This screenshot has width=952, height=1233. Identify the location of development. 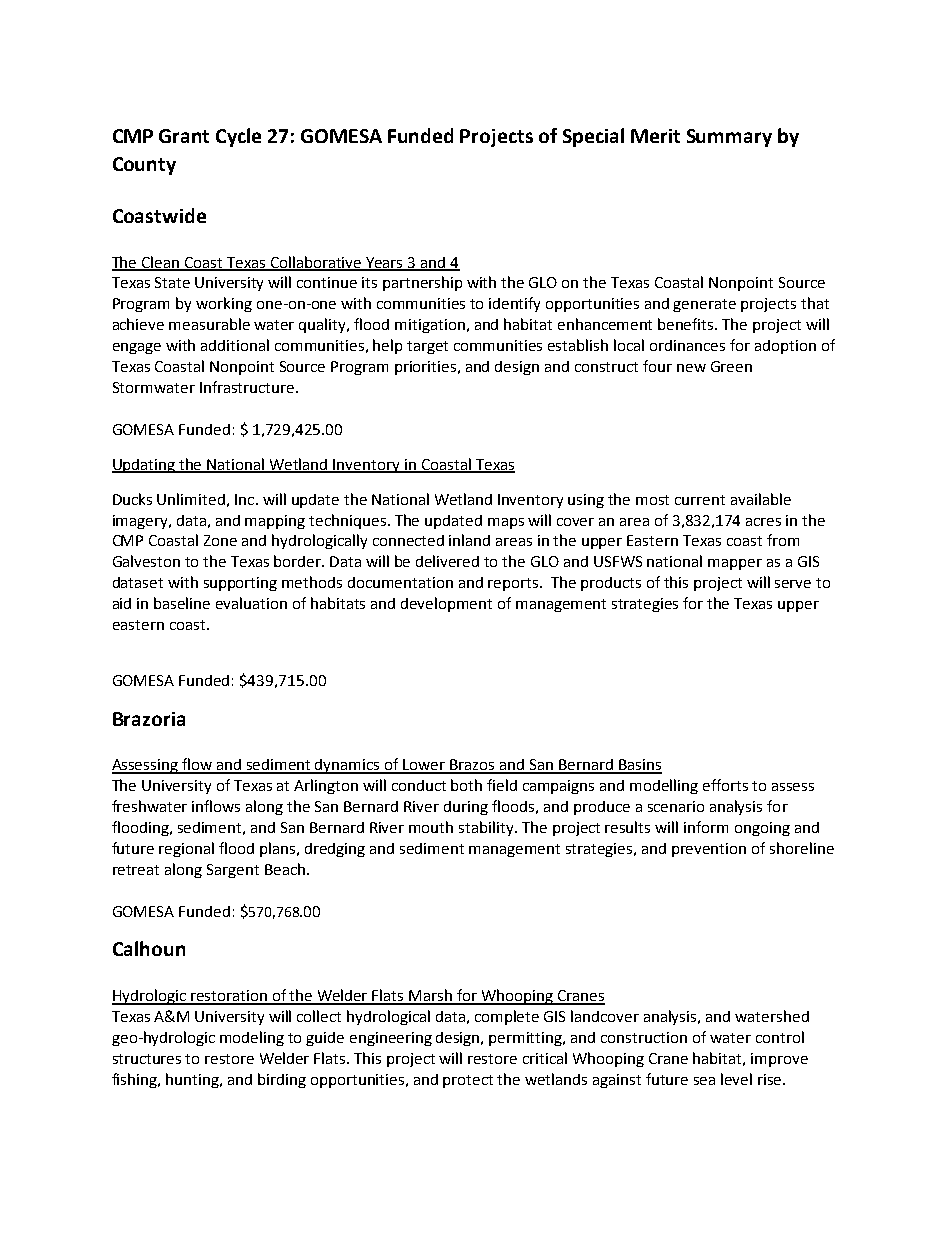
(446, 604).
